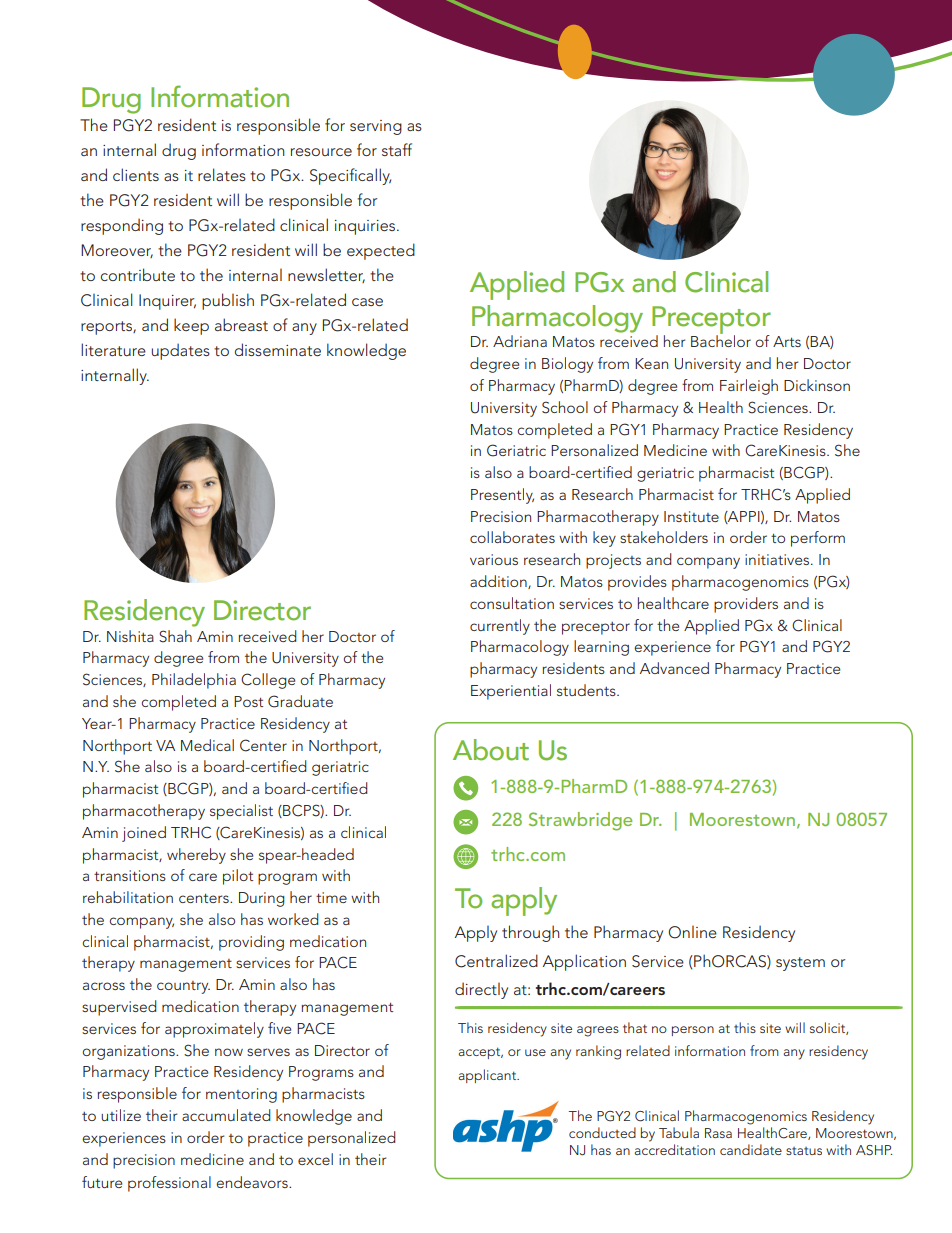 The image size is (952, 1233). What do you see at coordinates (488, 1076) in the screenshot?
I see `applicant` at bounding box center [488, 1076].
